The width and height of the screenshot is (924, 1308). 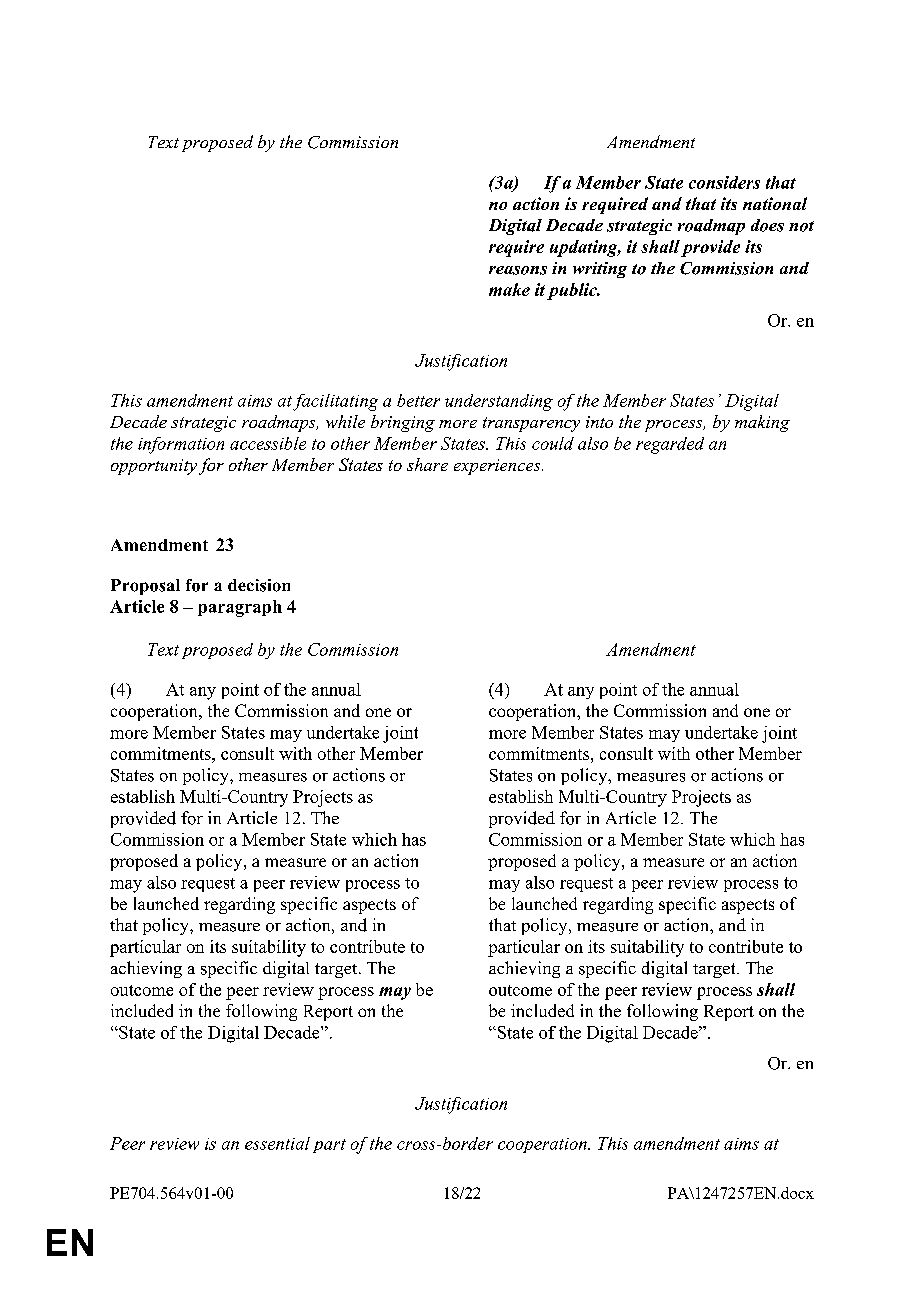 What do you see at coordinates (277, 1143) in the screenshot?
I see `essential` at bounding box center [277, 1143].
